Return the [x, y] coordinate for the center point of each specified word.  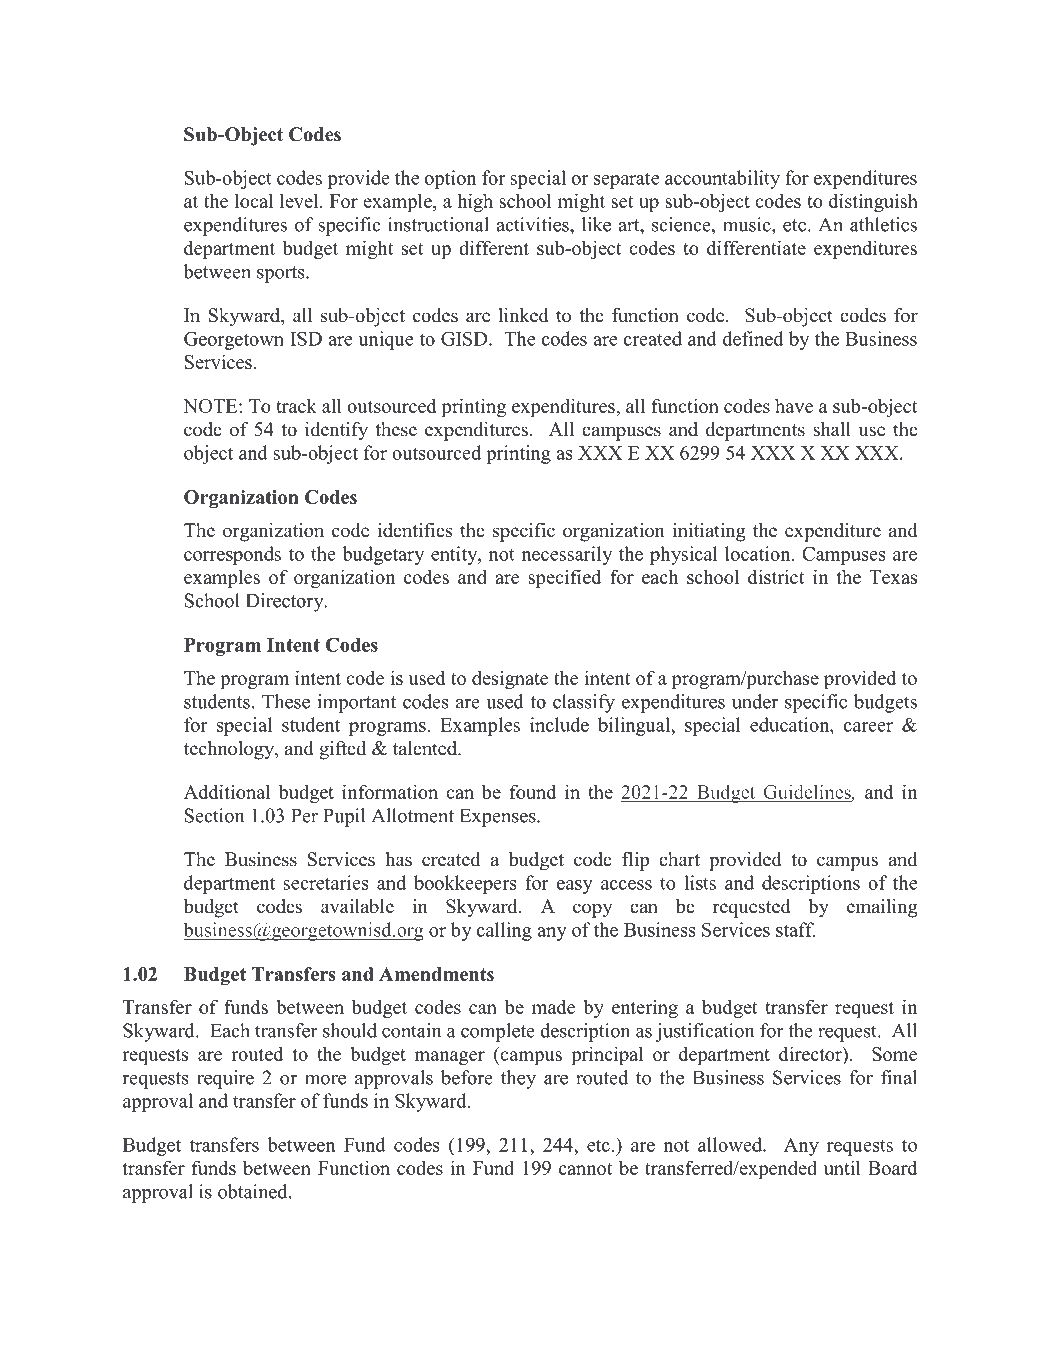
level [300, 200]
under [755, 701]
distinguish [873, 202]
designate [510, 679]
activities [533, 224]
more [325, 1080]
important [357, 703]
